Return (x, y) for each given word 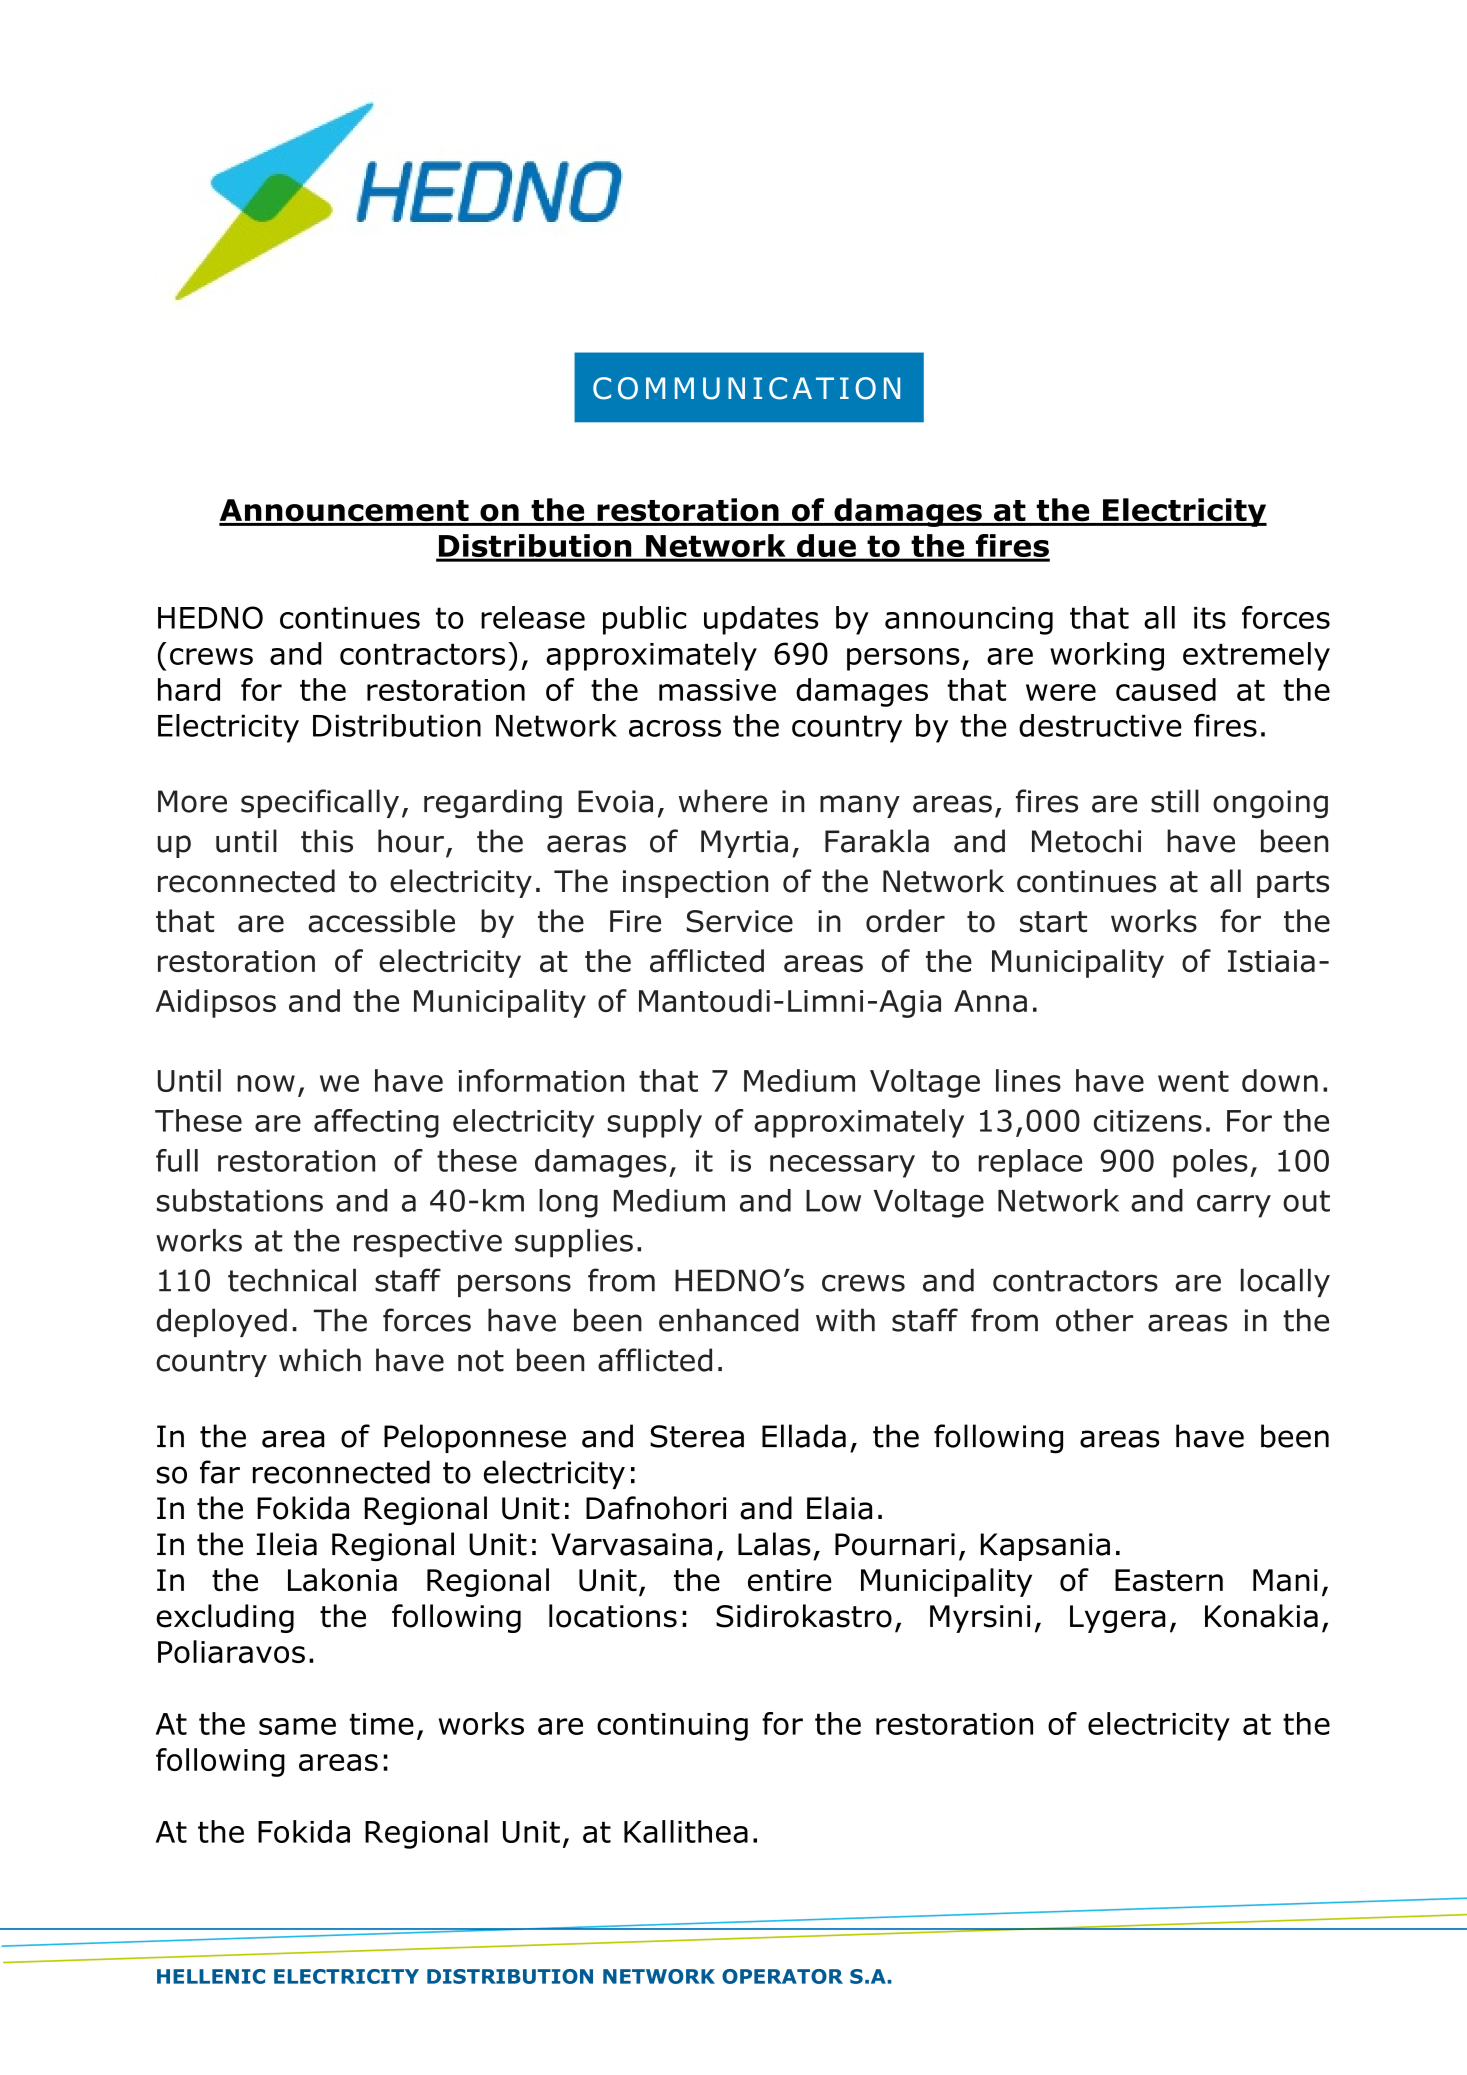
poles (1210, 1163)
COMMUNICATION (746, 388)
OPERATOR (782, 1976)
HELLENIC (211, 1976)
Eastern (1169, 1580)
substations (240, 1200)
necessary (842, 1166)
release (533, 617)
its (1210, 618)
